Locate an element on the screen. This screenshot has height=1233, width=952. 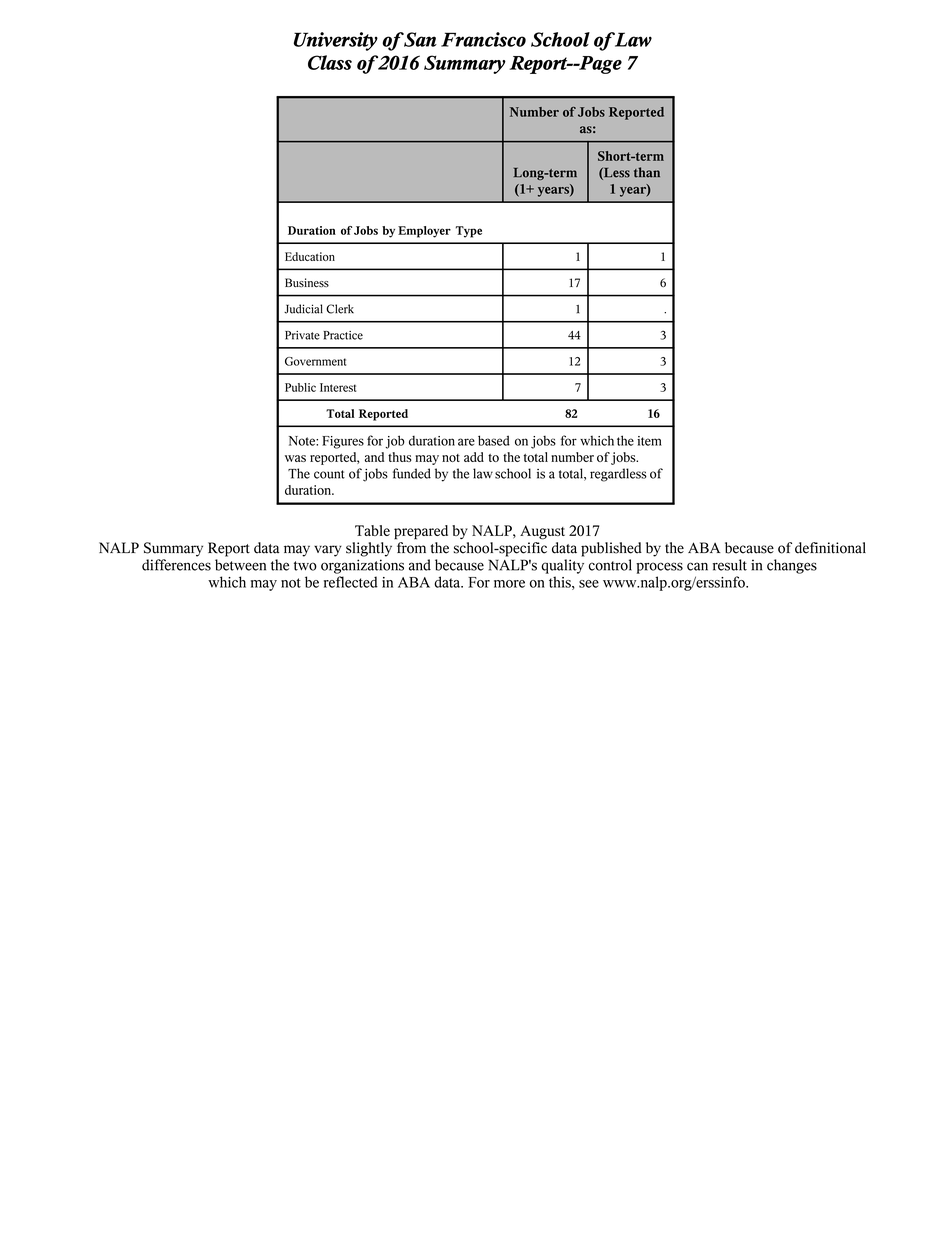
based is located at coordinates (494, 440).
